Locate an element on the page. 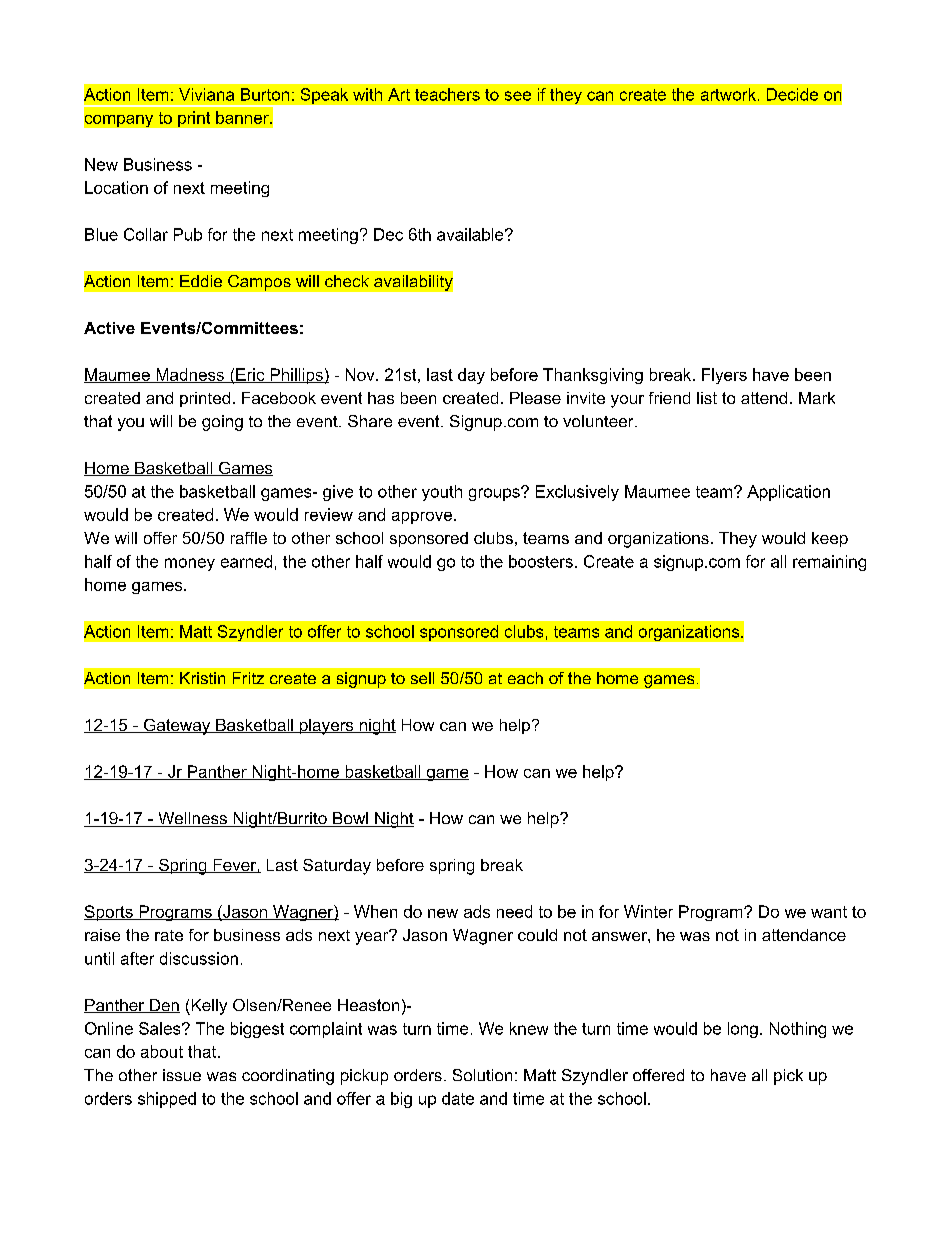 The width and height of the image is (952, 1233). artwork is located at coordinates (728, 94).
